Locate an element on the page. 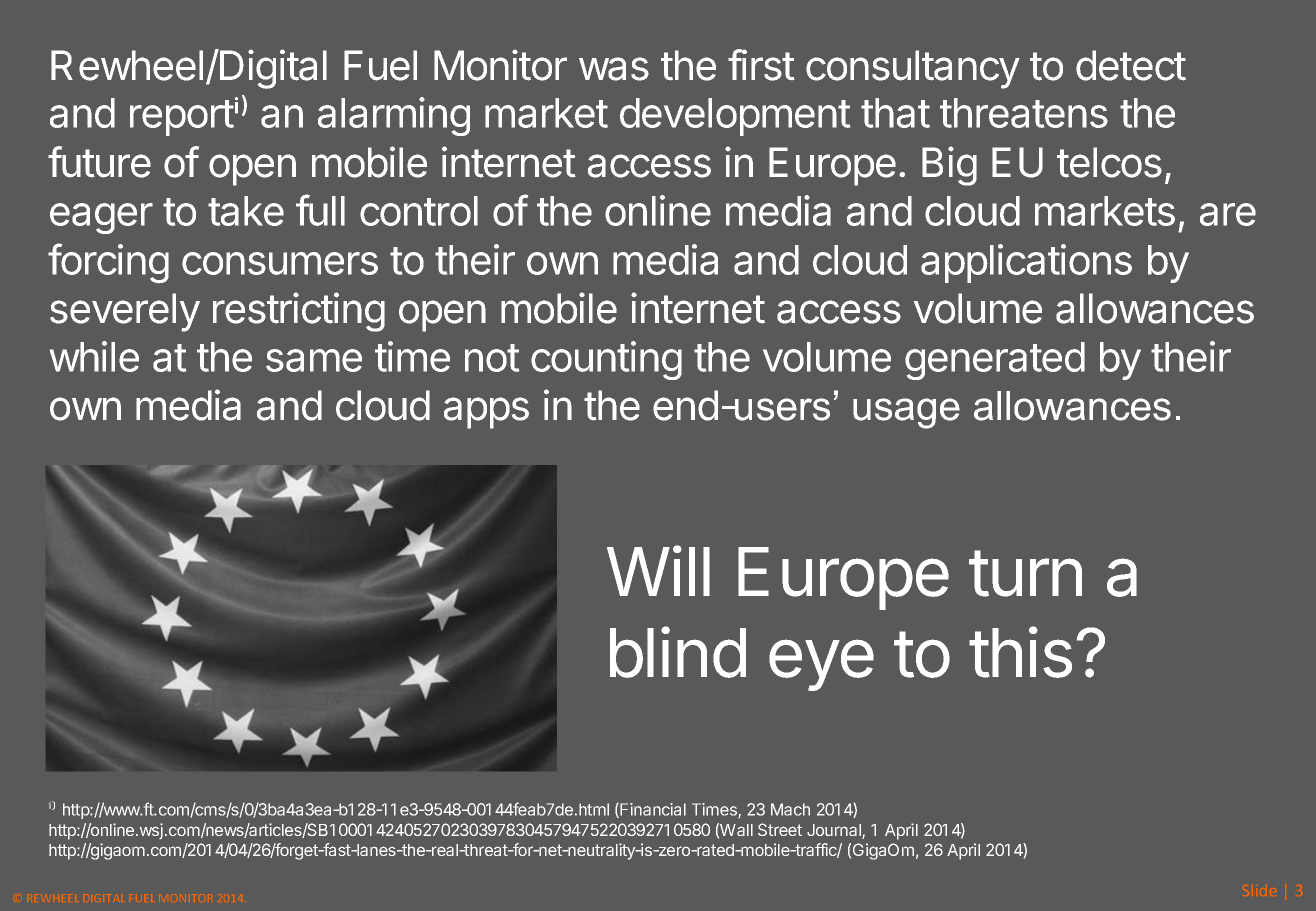 This document has height=911, width=1316. same is located at coordinates (314, 360).
